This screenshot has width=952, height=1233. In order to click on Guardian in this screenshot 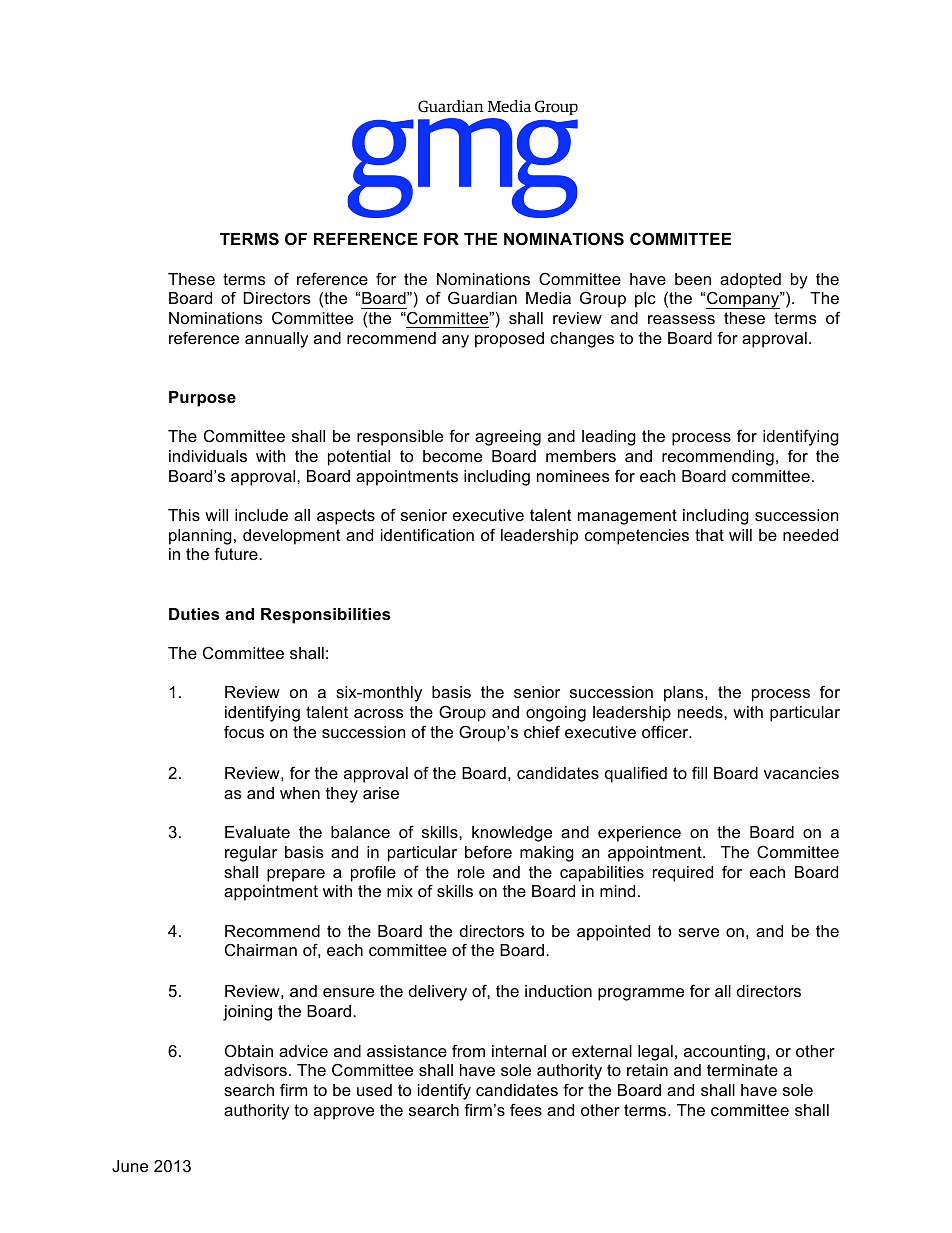, I will do `click(482, 297)`.
